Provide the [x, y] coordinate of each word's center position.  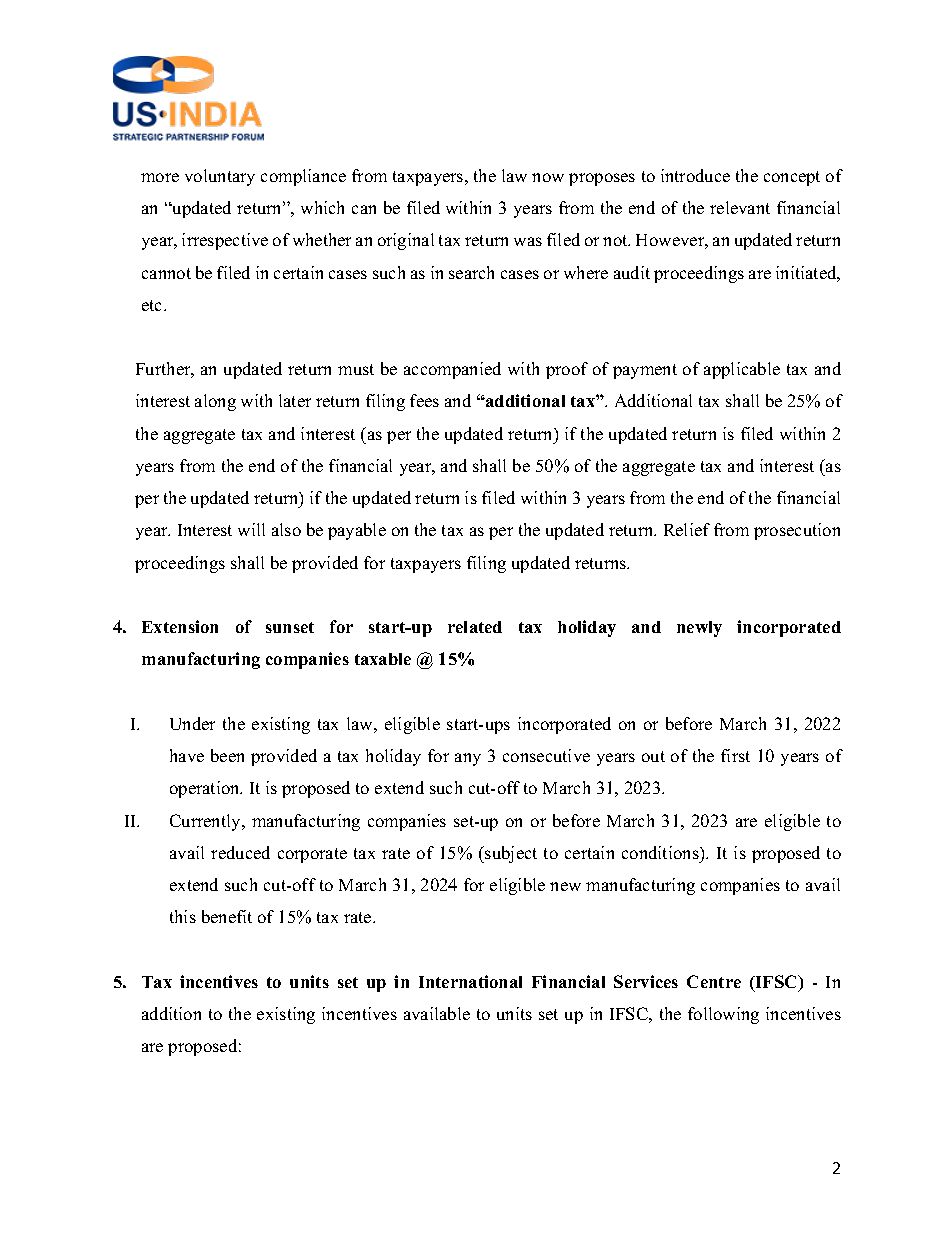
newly [699, 629]
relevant [740, 207]
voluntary [220, 177]
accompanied [452, 370]
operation [206, 789]
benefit [227, 916]
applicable [742, 370]
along [215, 402]
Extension [180, 626]
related [475, 627]
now [548, 177]
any [468, 759]
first [735, 755]
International [470, 981]
